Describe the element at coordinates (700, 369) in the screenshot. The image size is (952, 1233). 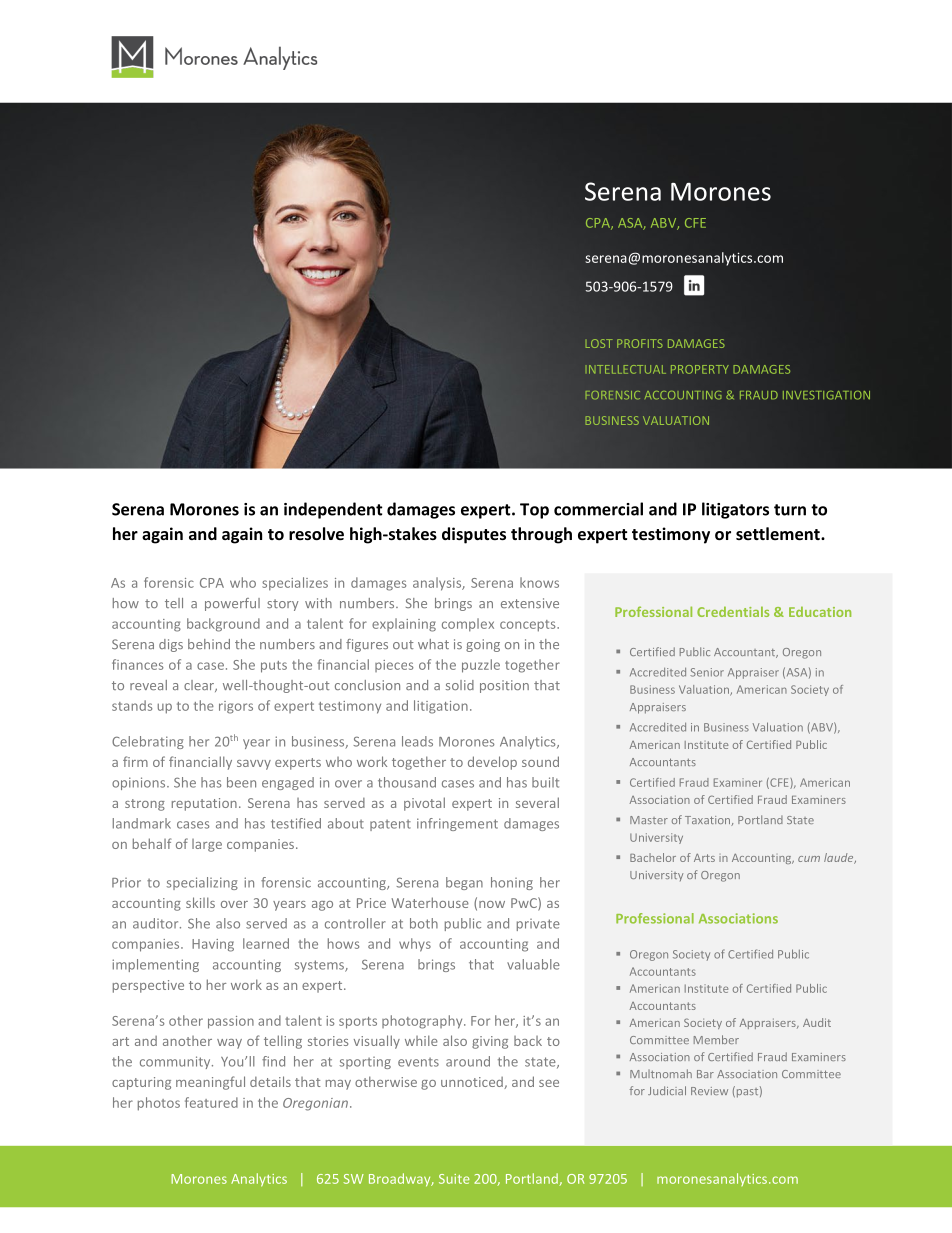
I see `PROPERTY` at that location.
